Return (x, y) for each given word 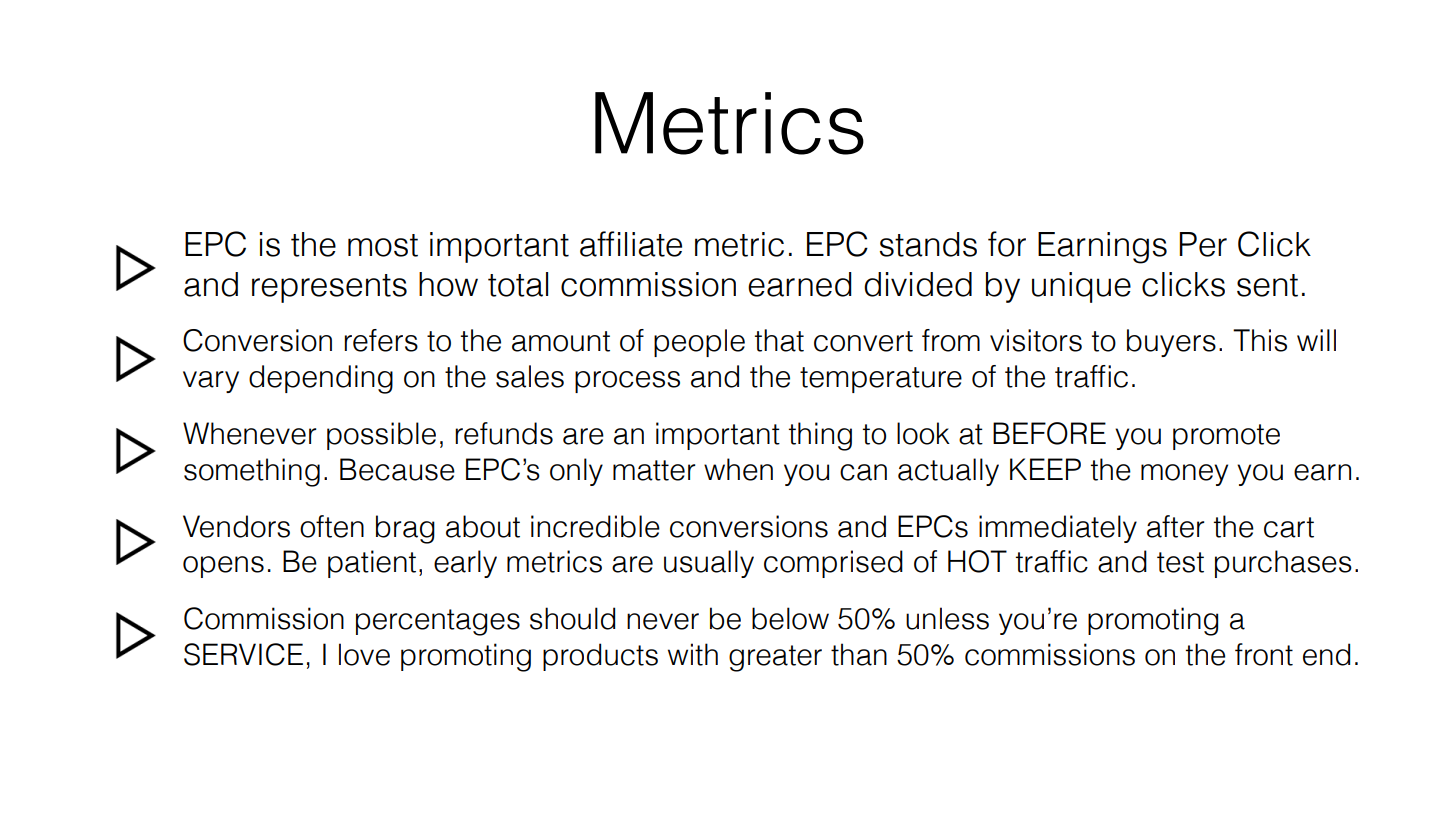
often (332, 526)
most (383, 245)
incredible (595, 526)
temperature (881, 380)
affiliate (631, 244)
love (364, 654)
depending (321, 379)
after (1176, 526)
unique (1081, 287)
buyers (1171, 343)
